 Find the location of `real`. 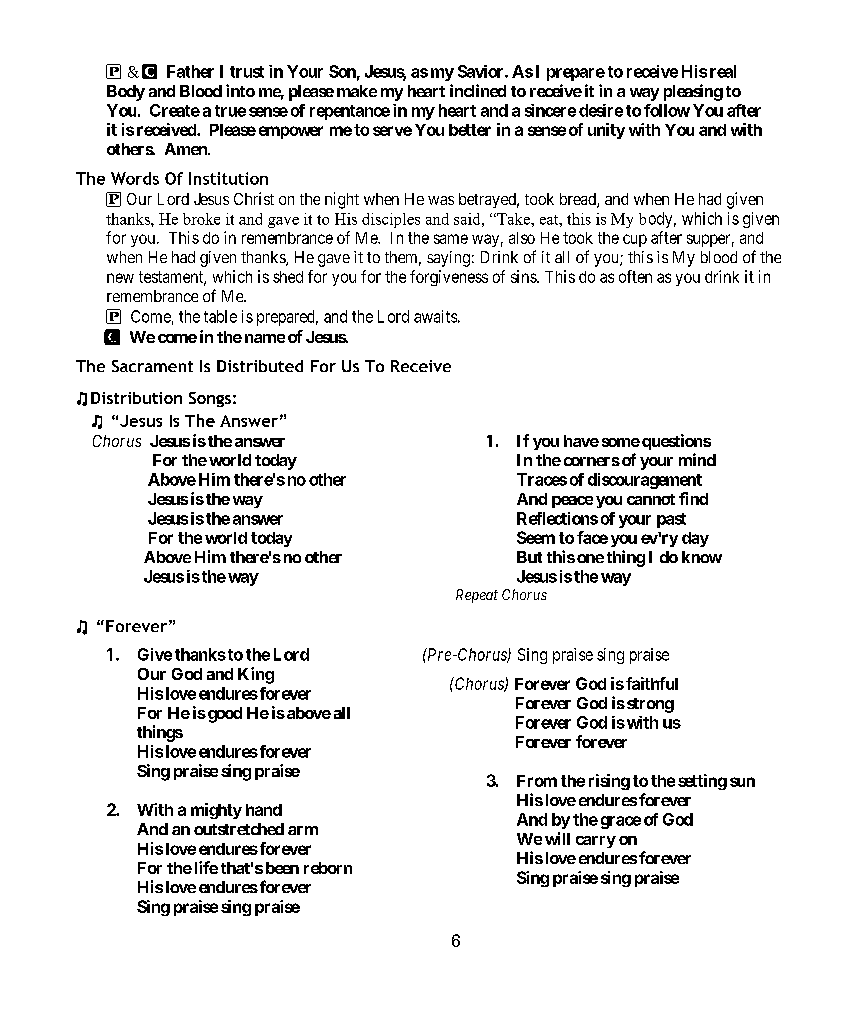

real is located at coordinates (723, 71).
